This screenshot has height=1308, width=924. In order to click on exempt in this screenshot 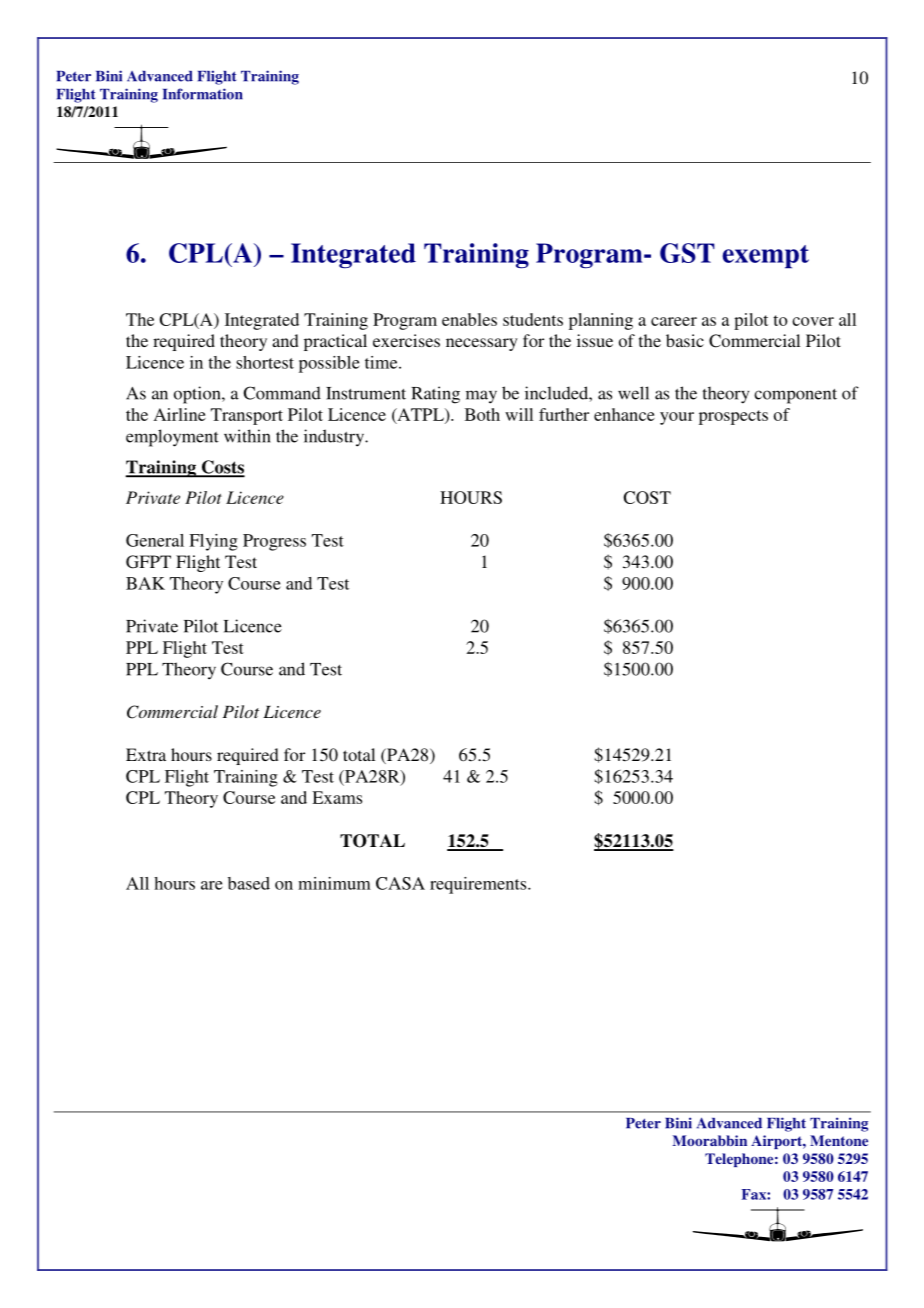, I will do `click(765, 257)`.
